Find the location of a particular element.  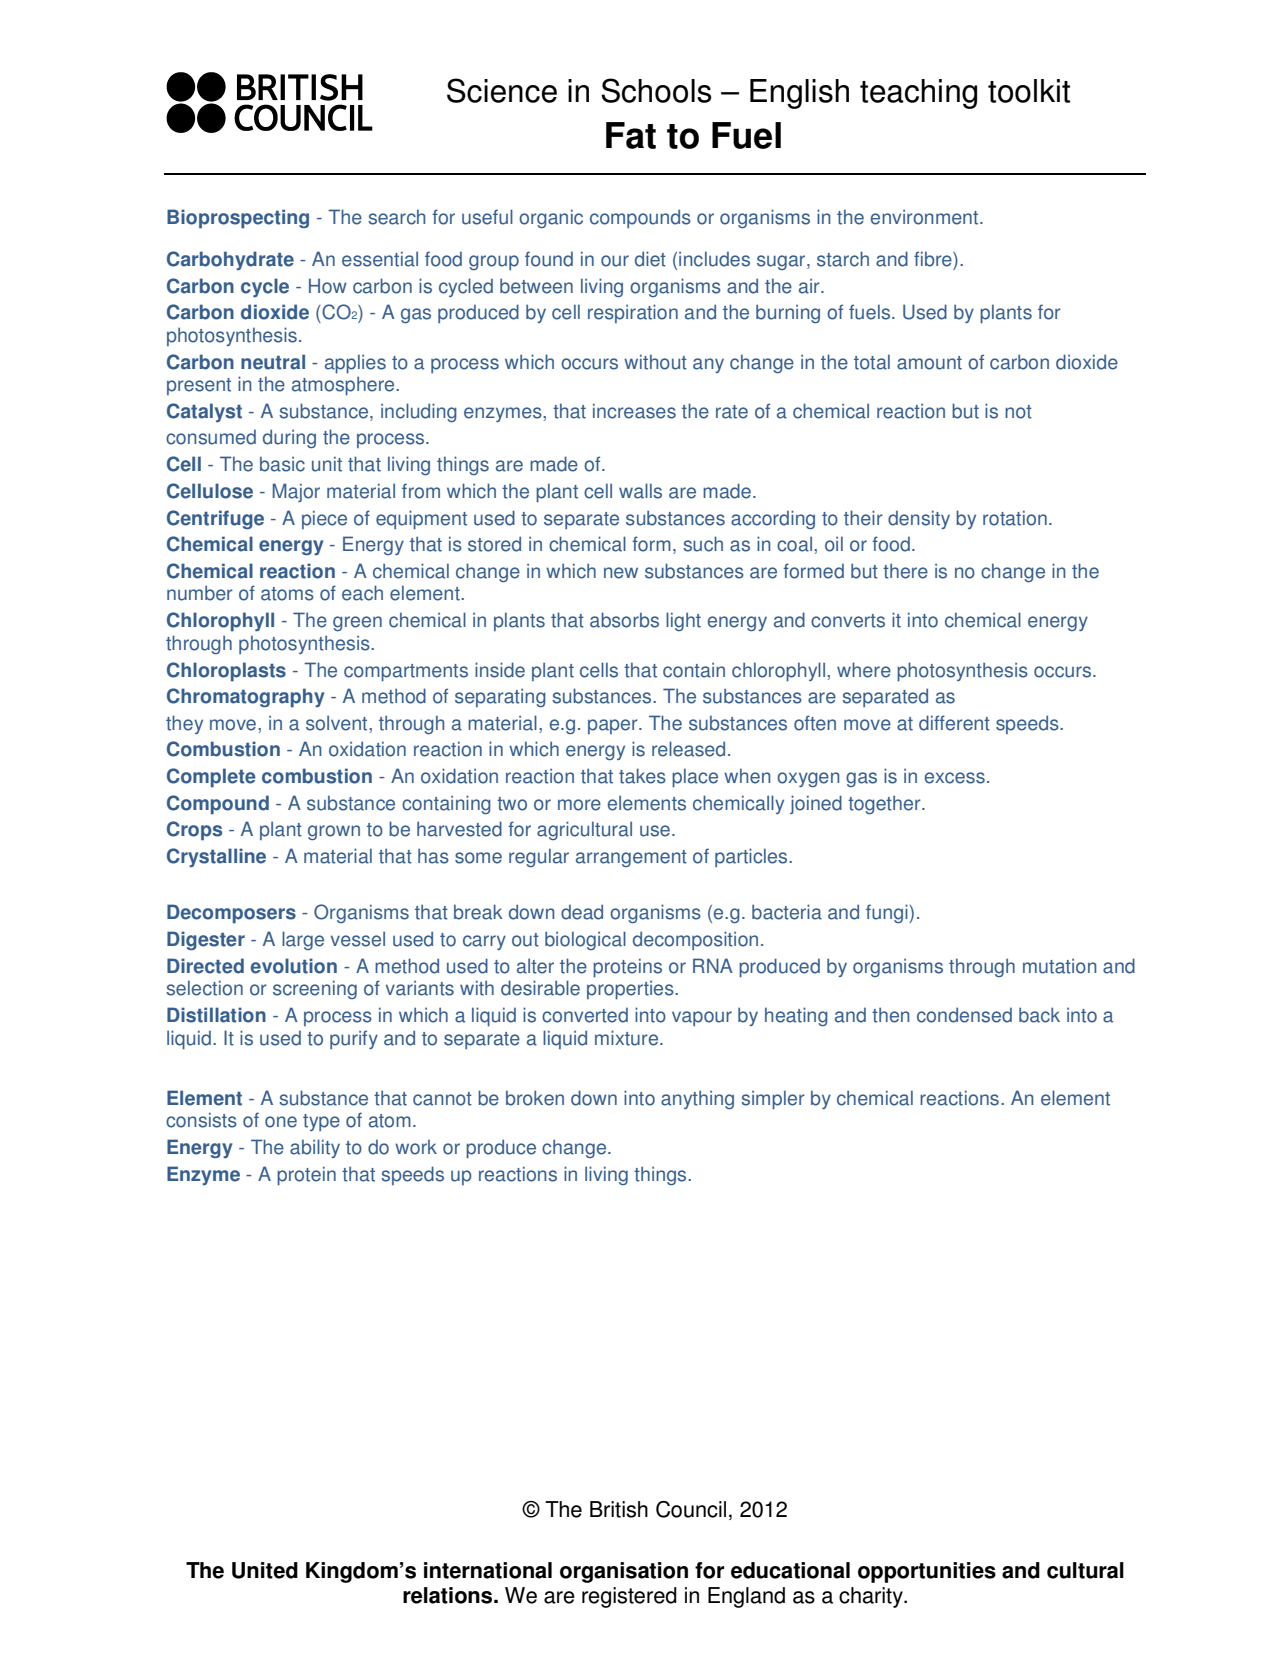

arrangement is located at coordinates (631, 858).
